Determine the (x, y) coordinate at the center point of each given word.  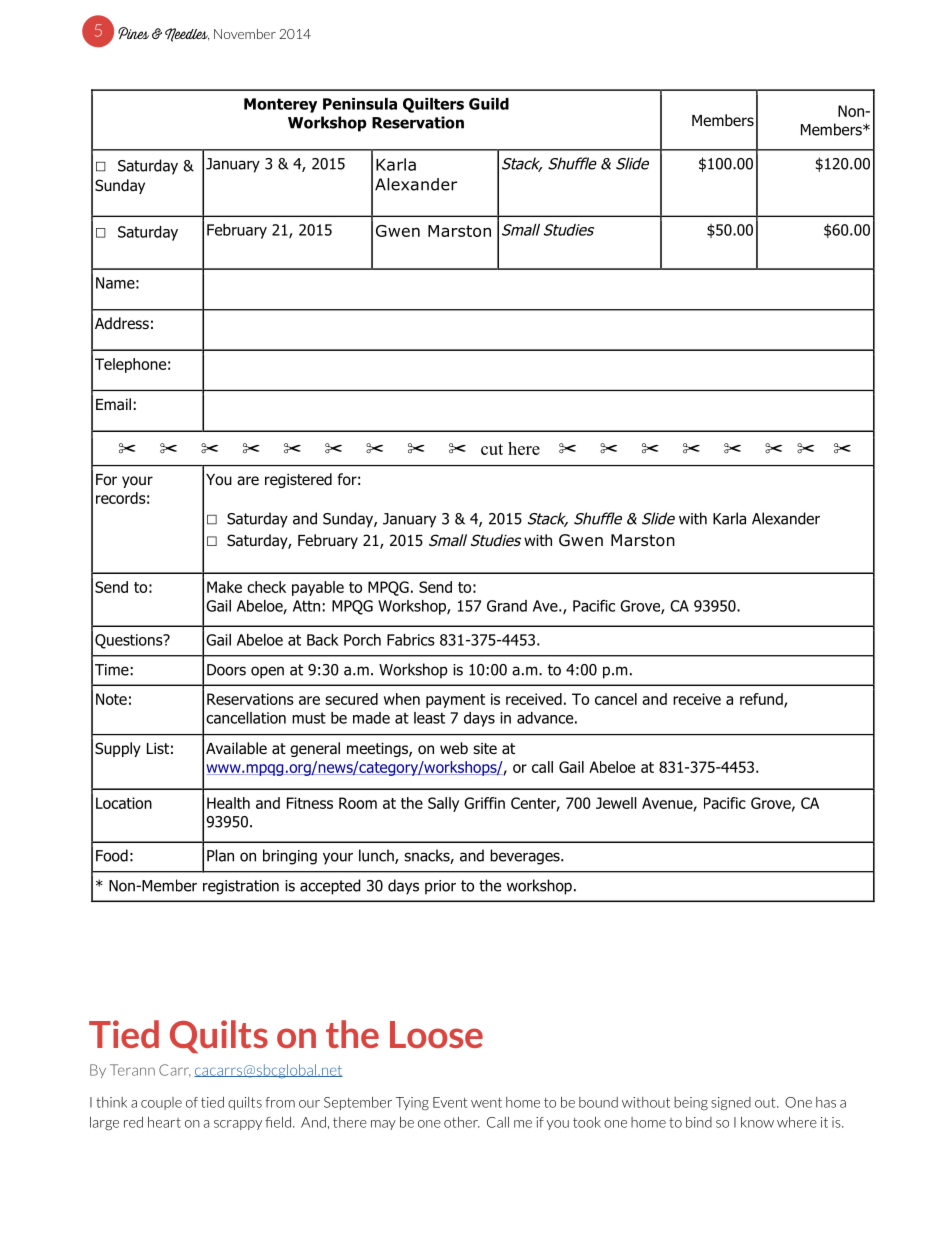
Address (122, 323)
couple (161, 1103)
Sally (443, 804)
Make (224, 587)
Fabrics (411, 640)
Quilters (433, 105)
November (245, 34)
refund (762, 700)
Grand (507, 606)
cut (492, 449)
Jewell (616, 803)
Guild (489, 104)
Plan (220, 855)
